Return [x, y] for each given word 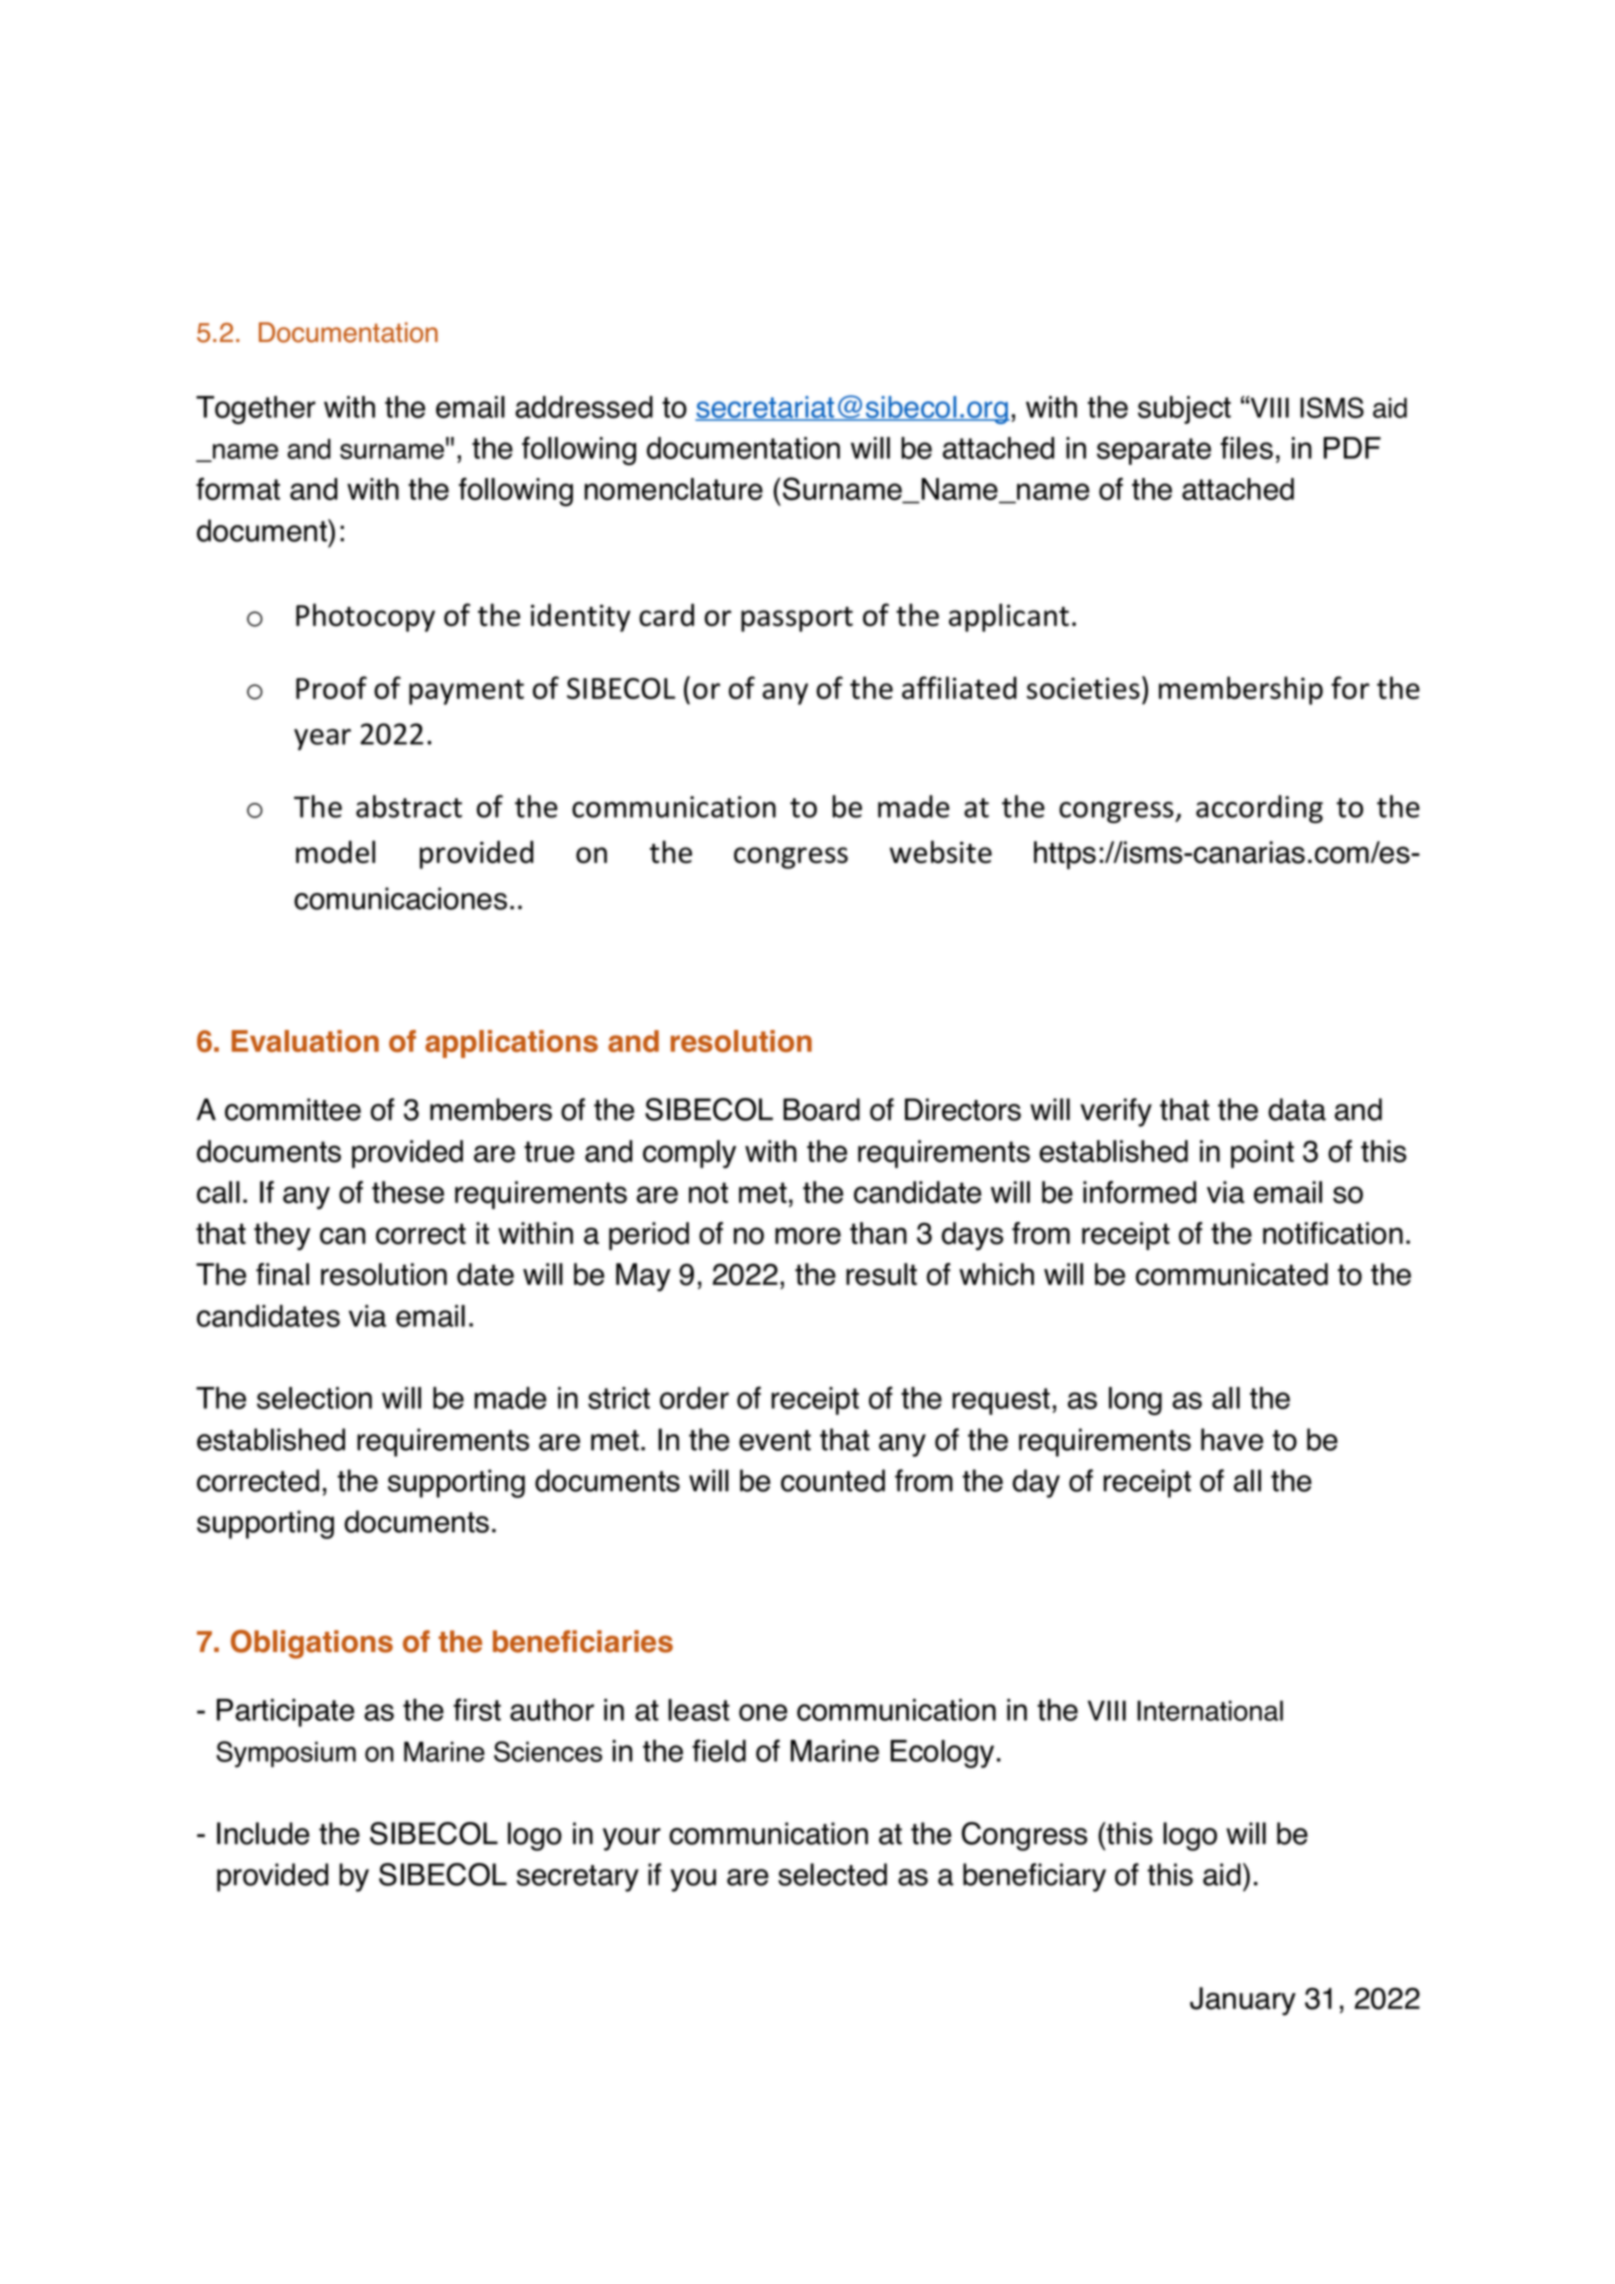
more [808, 1236]
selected [832, 1874]
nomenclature [673, 489]
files [1246, 447]
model [335, 852]
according [1259, 809]
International [1210, 1710]
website [941, 852]
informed [1139, 1192]
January [1243, 2001]
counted [833, 1480]
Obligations [312, 1644]
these [408, 1192]
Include [263, 1833]
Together [256, 410]
